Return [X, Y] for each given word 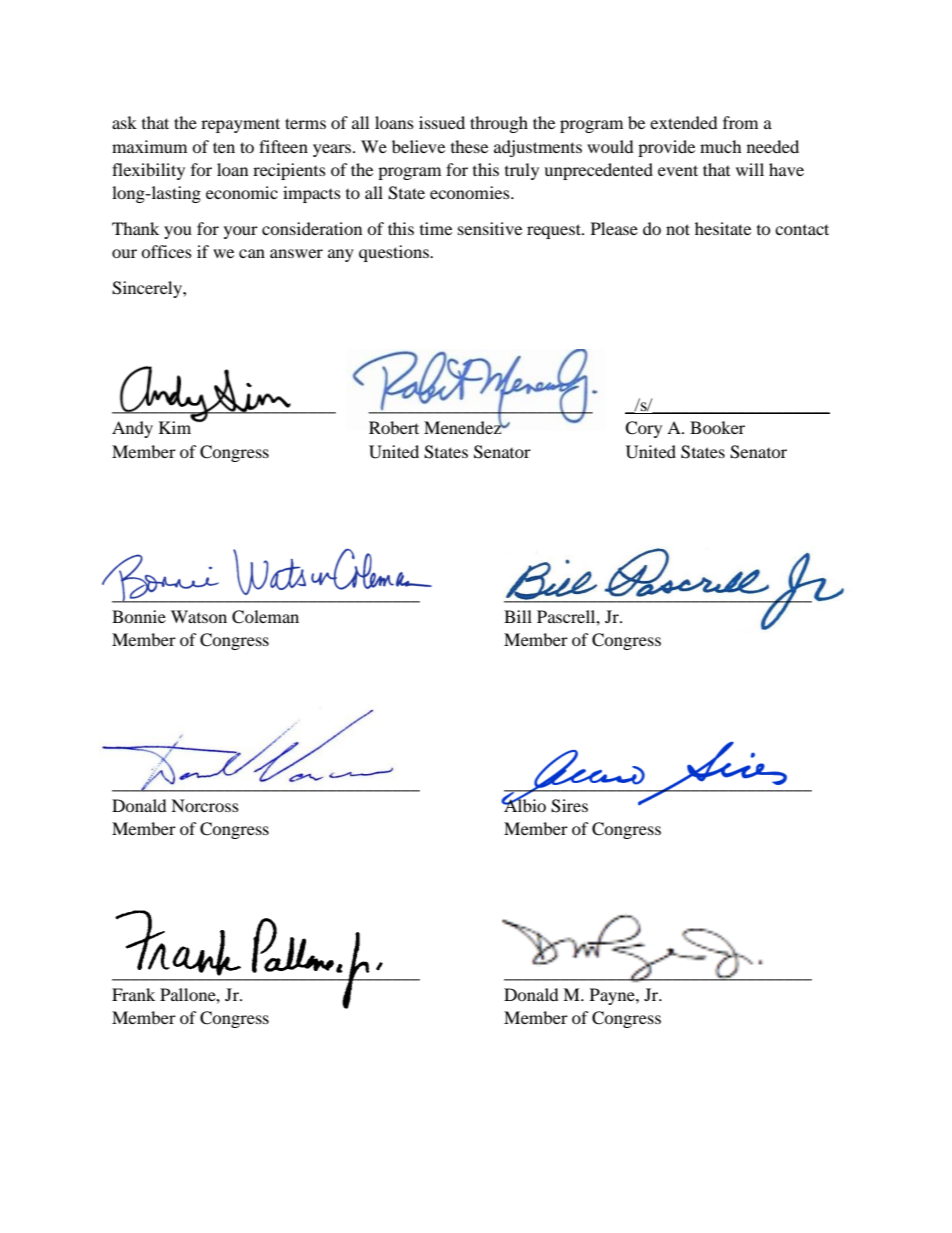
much [721, 146]
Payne [613, 996]
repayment [240, 125]
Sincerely [148, 289]
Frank [133, 994]
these [469, 146]
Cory [643, 429]
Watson [199, 616]
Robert [394, 427]
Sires [569, 806]
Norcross [205, 805]
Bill [518, 616]
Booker [717, 427]
